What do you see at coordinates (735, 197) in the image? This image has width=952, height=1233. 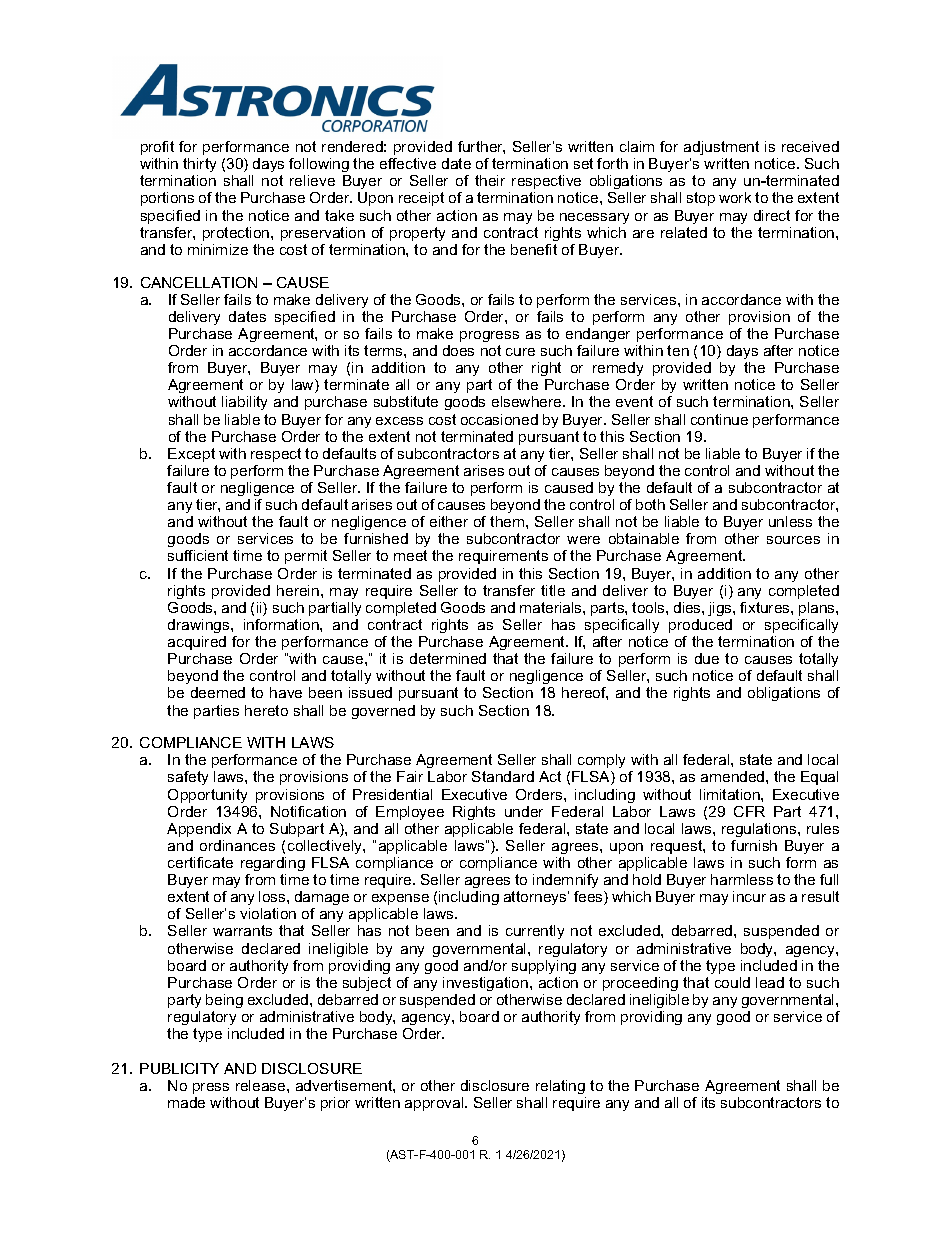 I see `work` at bounding box center [735, 197].
